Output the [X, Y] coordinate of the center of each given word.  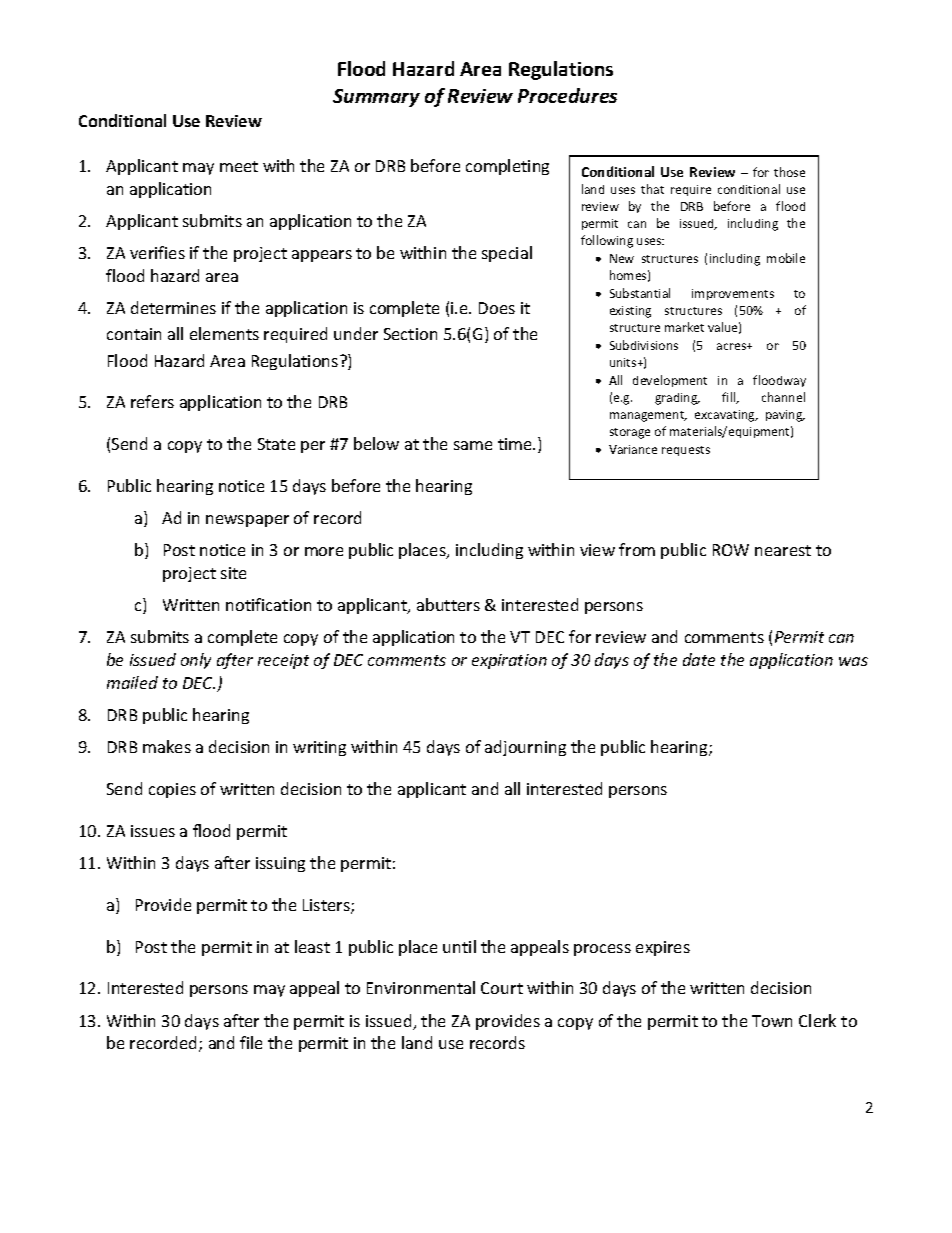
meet [239, 166]
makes [167, 746]
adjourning [525, 748]
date [699, 659]
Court [502, 988]
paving [785, 416]
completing [507, 167]
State [276, 444]
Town [772, 1021]
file [251, 1042]
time [516, 444]
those [789, 172]
